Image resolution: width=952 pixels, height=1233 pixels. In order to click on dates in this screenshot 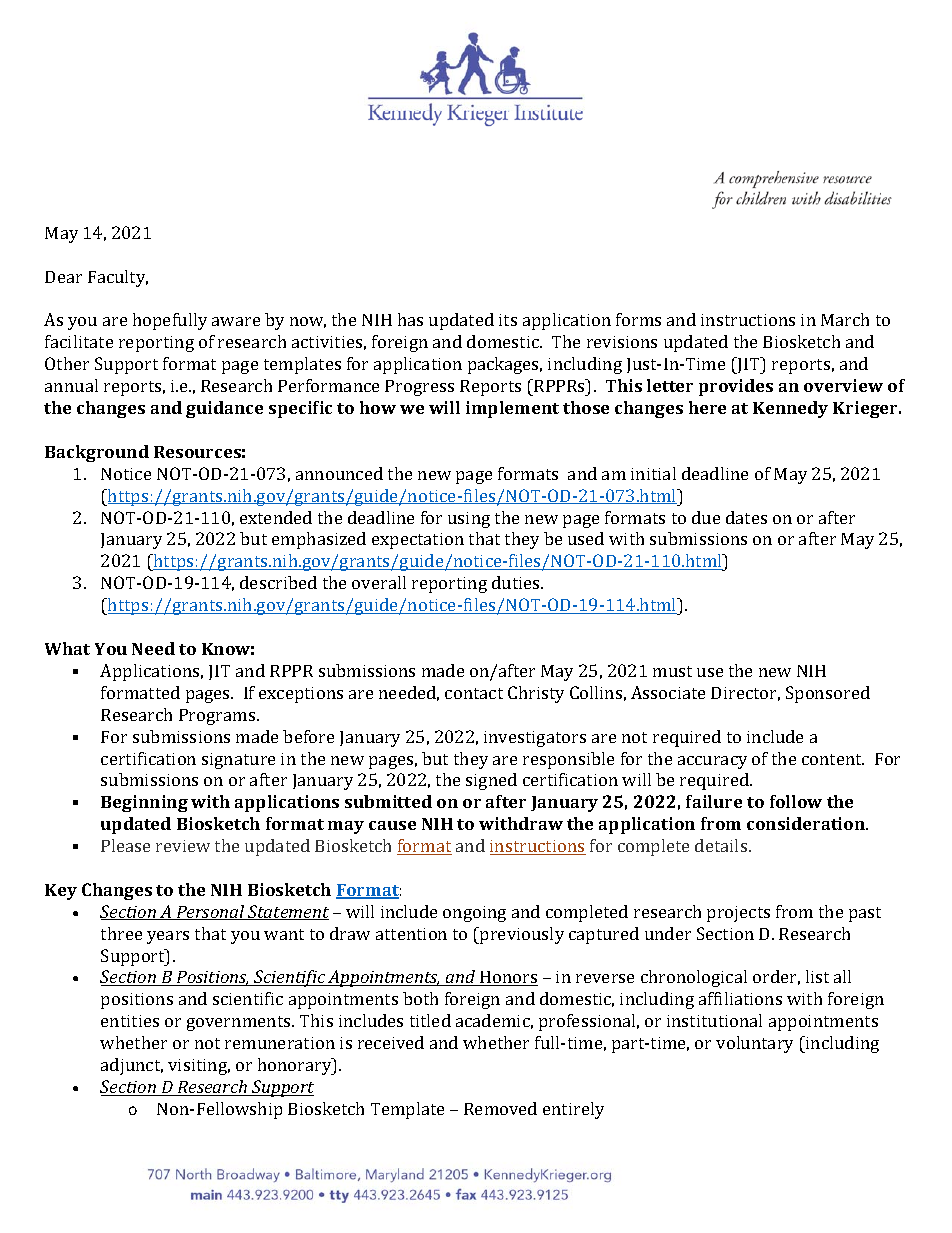, I will do `click(746, 517)`.
